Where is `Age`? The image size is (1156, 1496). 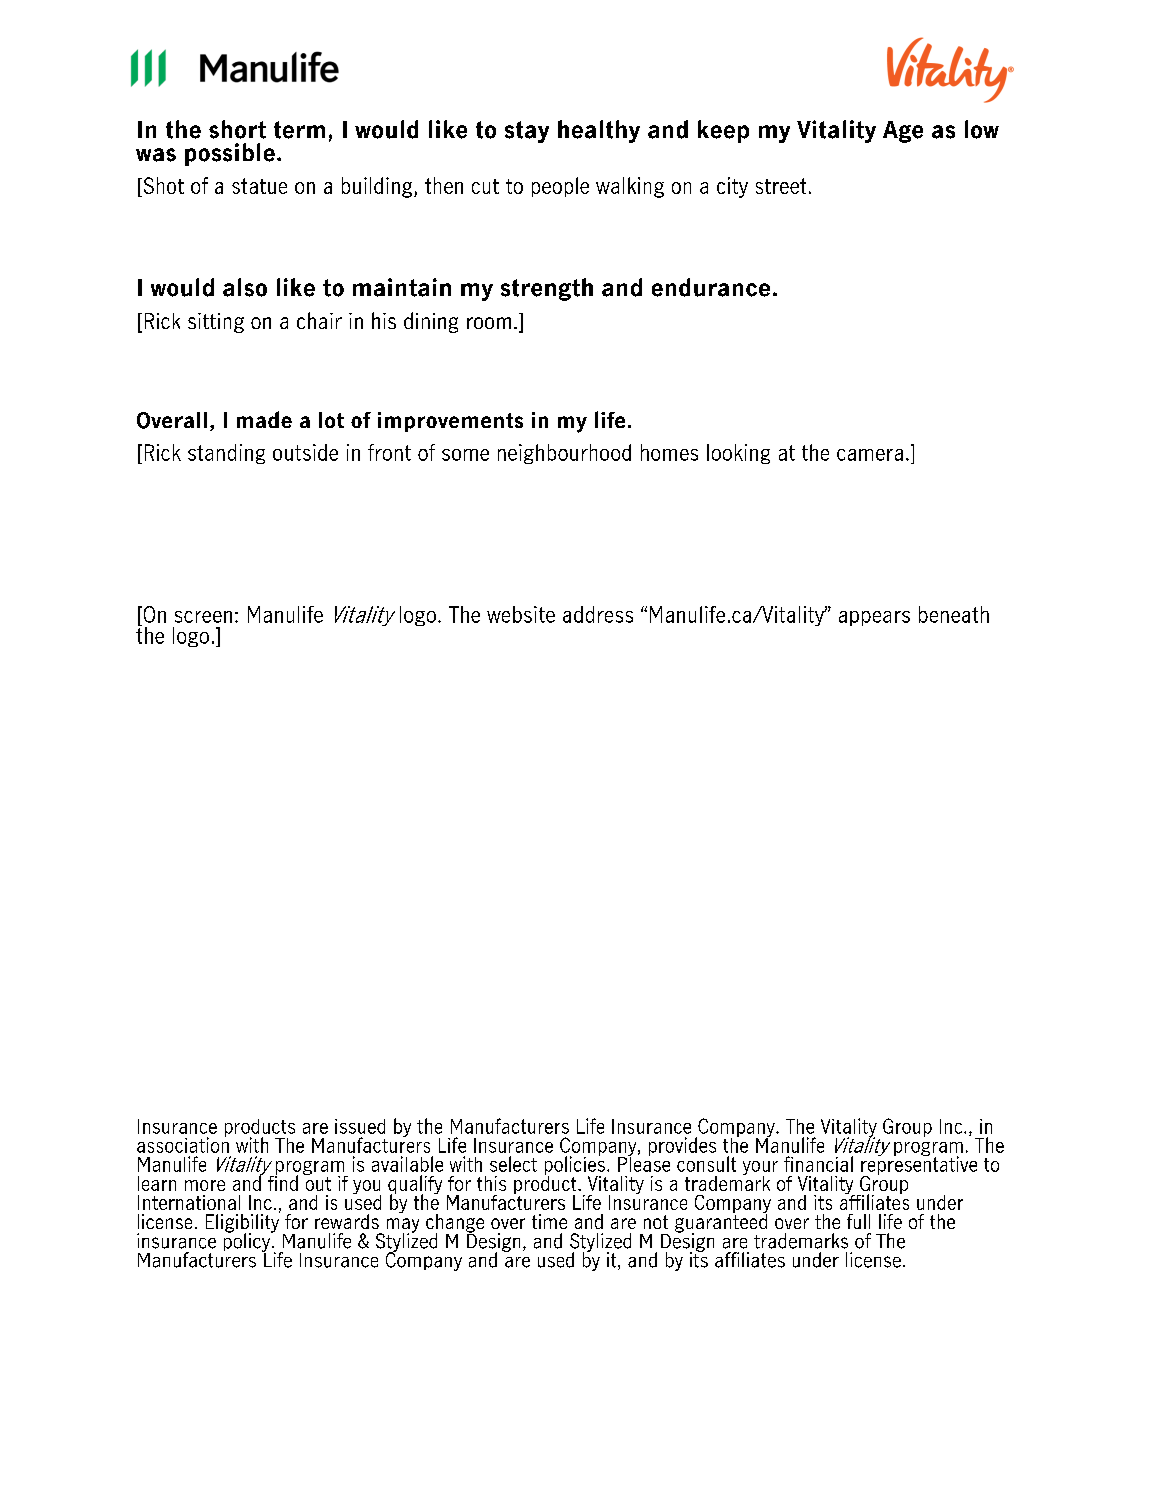 Age is located at coordinates (903, 132).
